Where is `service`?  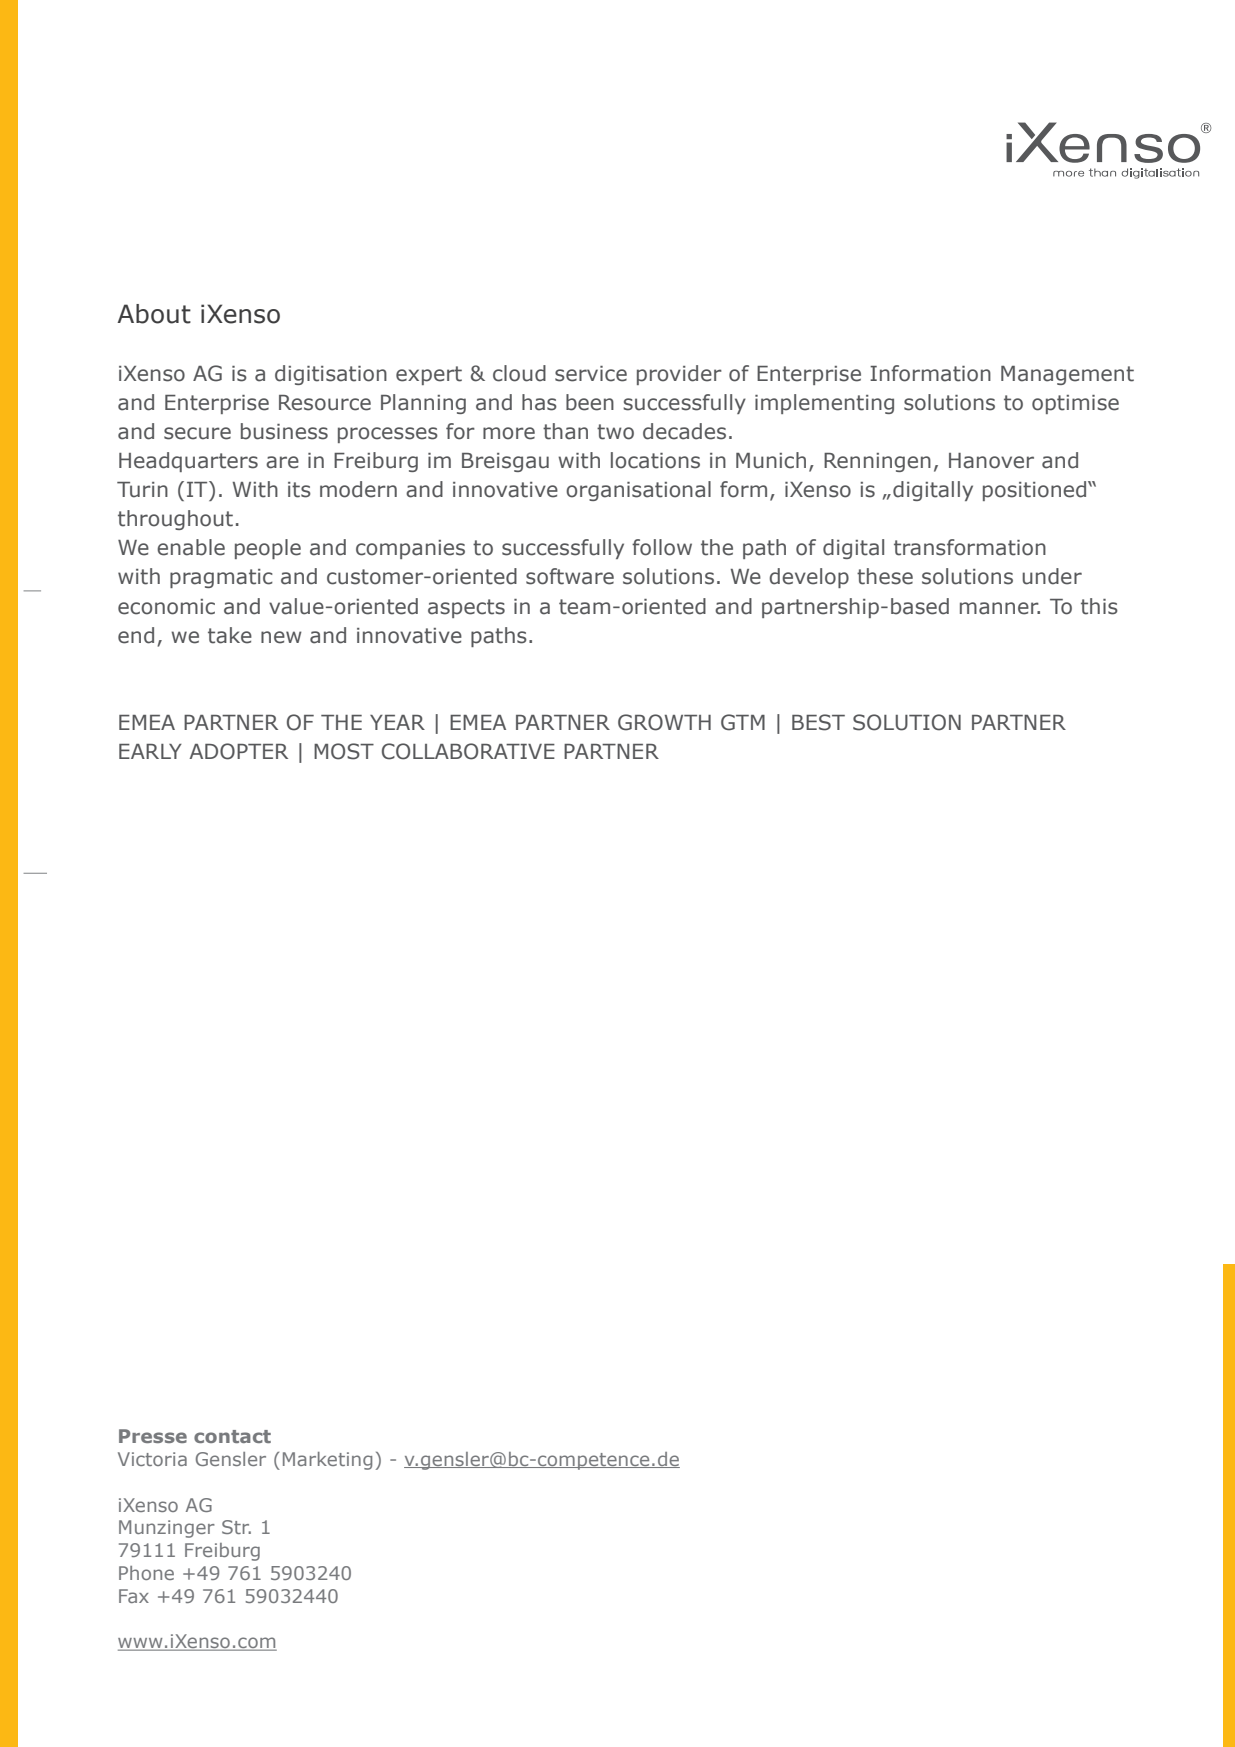
service is located at coordinates (591, 374).
